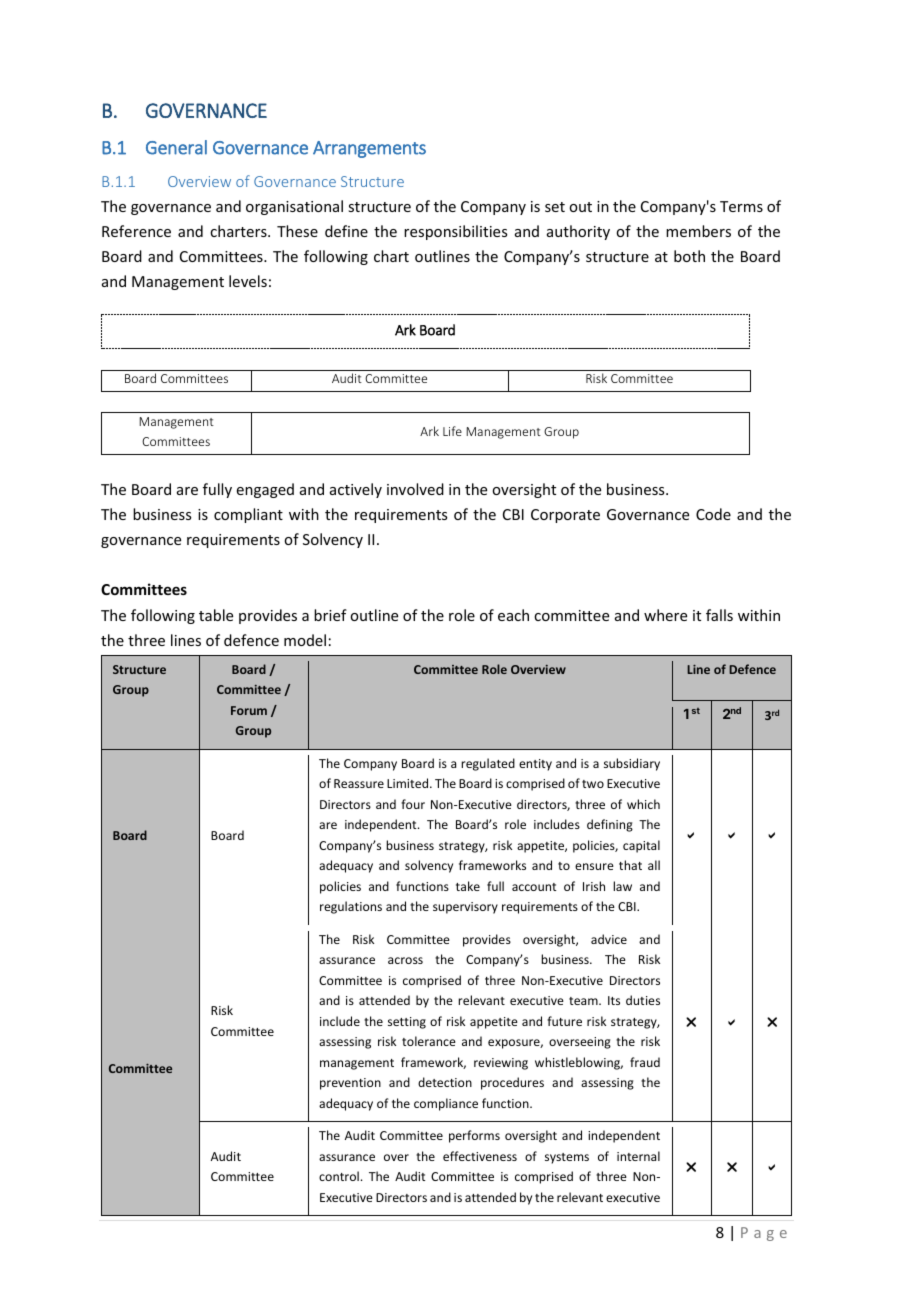  Describe the element at coordinates (216, 615) in the screenshot. I see `table` at that location.
